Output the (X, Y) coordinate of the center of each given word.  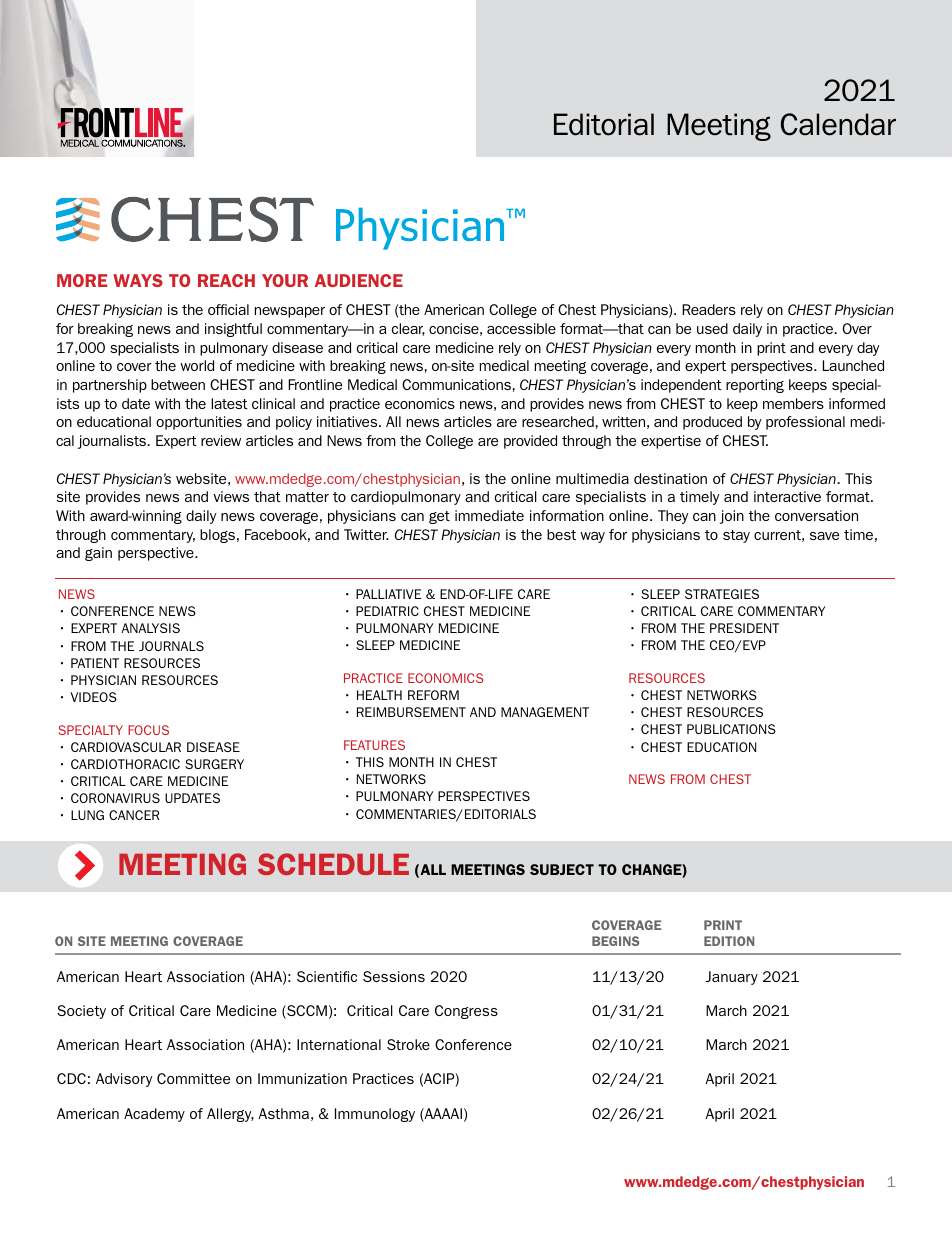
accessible (521, 328)
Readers (709, 309)
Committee (193, 1078)
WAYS (138, 280)
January (731, 978)
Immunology (375, 1115)
